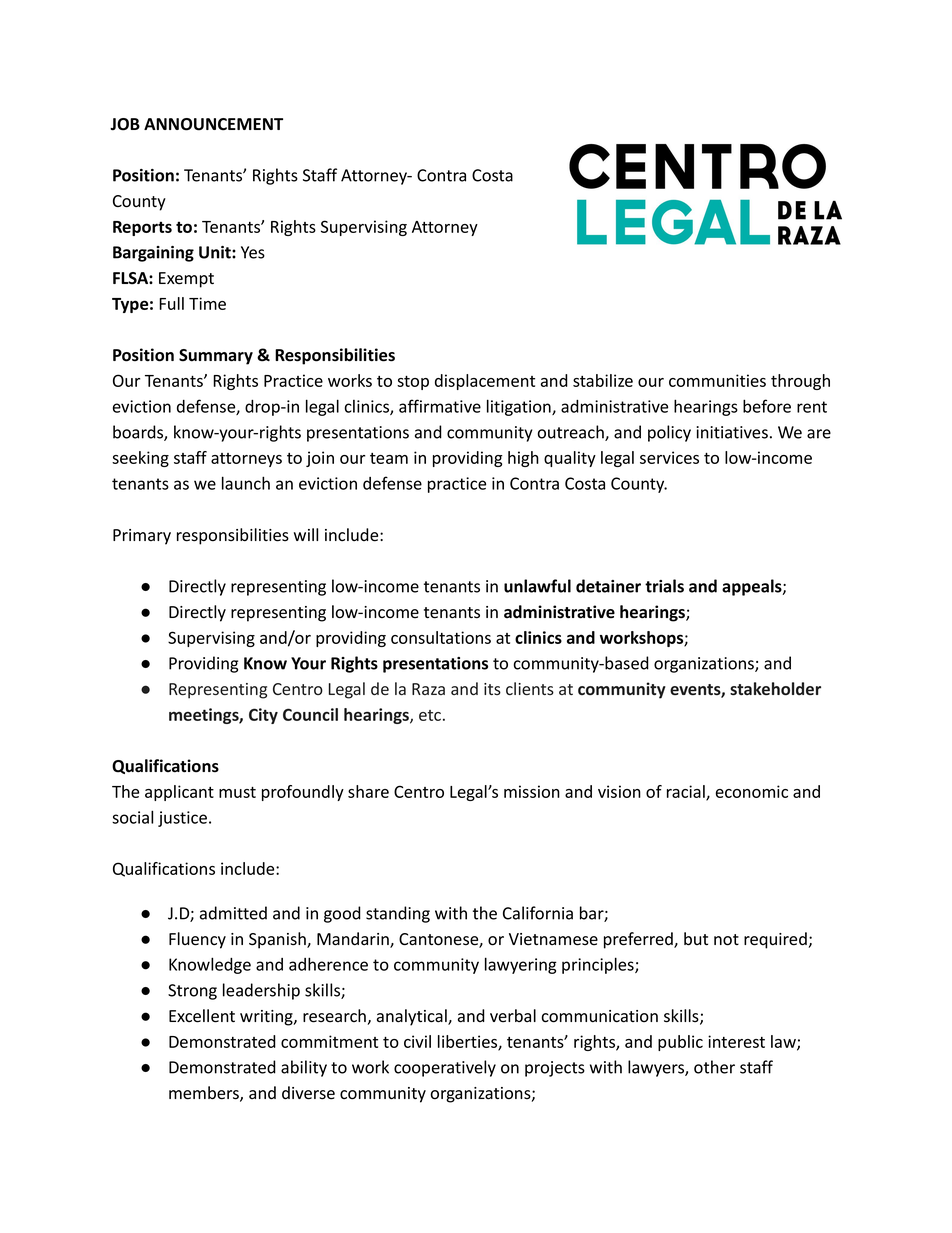 Image resolution: width=952 pixels, height=1233 pixels. Describe the element at coordinates (523, 459) in the image. I see `high` at that location.
